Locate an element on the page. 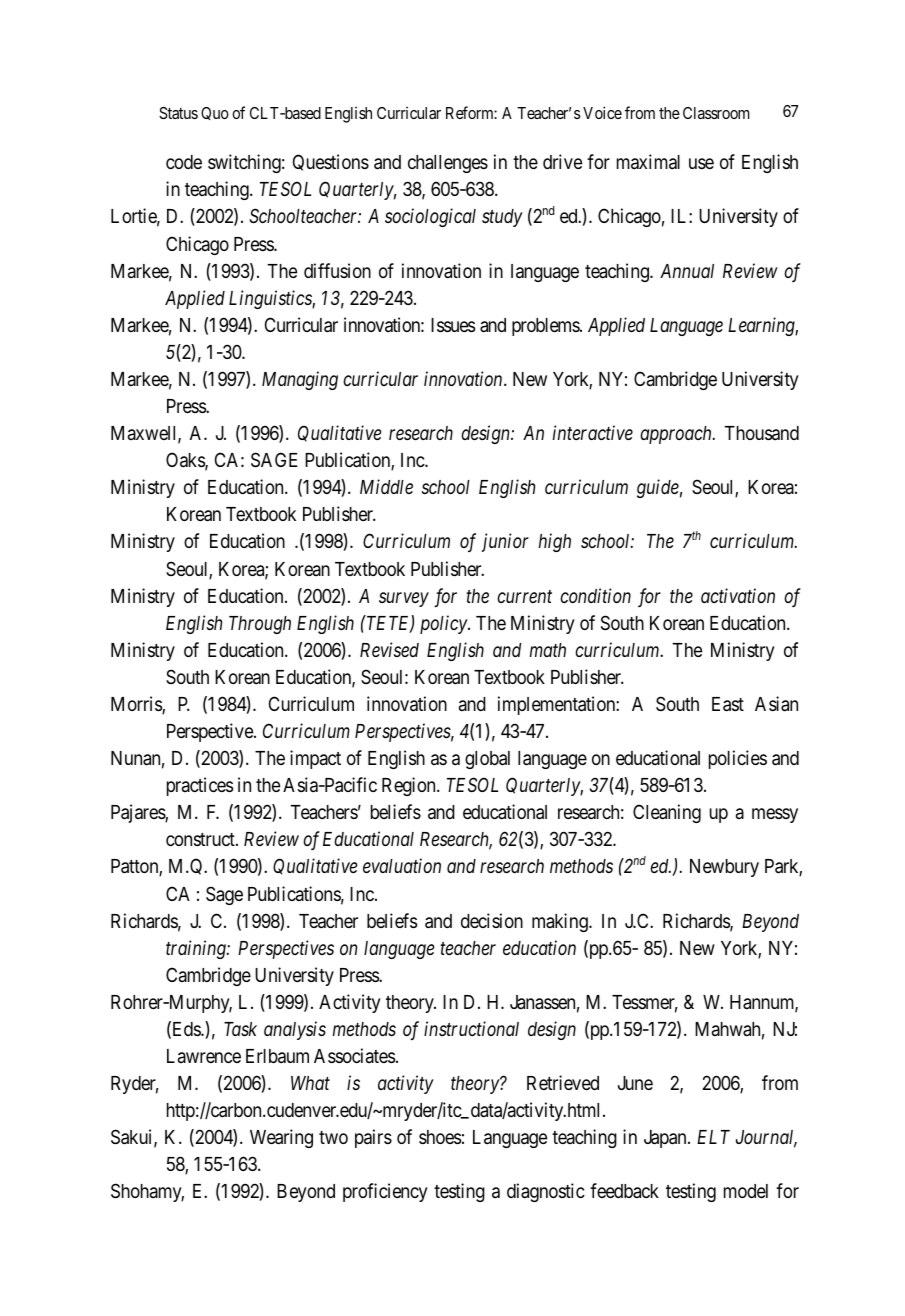 The image size is (905, 1316). challenges is located at coordinates (448, 164).
